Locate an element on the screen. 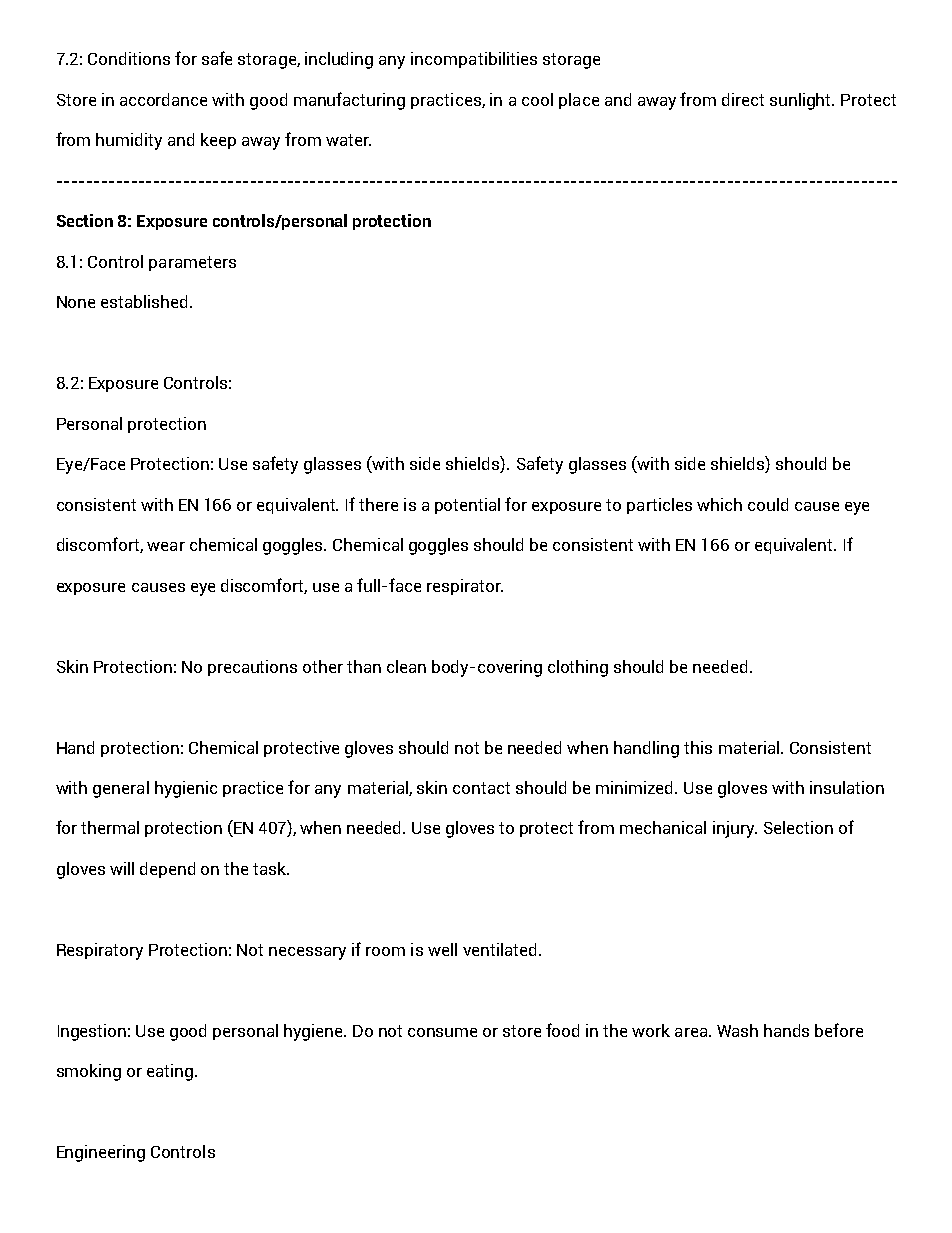 Image resolution: width=952 pixels, height=1233 pixels. potential is located at coordinates (467, 506).
